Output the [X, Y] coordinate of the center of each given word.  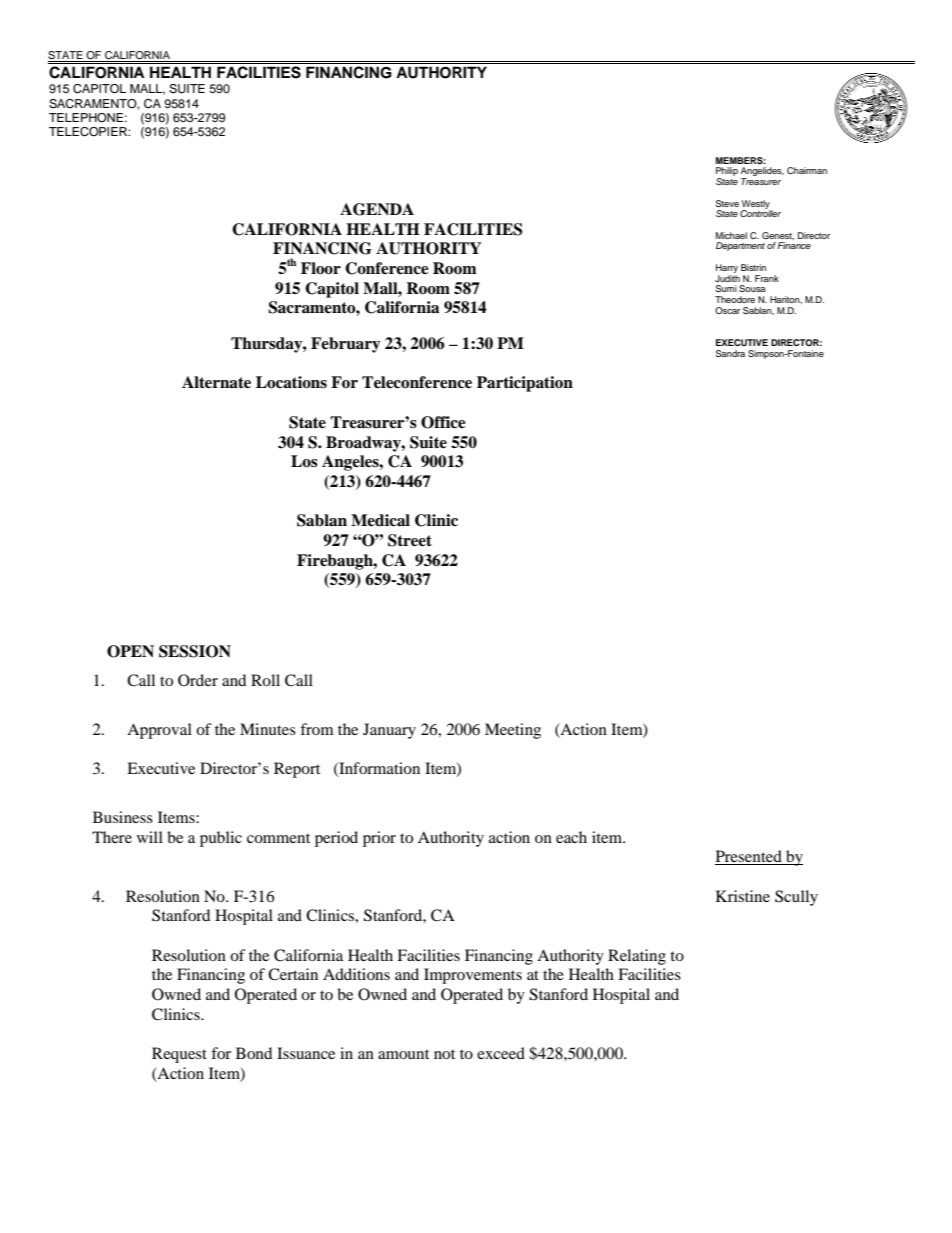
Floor [321, 268]
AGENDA [377, 209]
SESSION [195, 651]
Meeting [513, 731]
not [444, 1054]
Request [179, 1055]
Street [410, 540]
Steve [727, 203]
